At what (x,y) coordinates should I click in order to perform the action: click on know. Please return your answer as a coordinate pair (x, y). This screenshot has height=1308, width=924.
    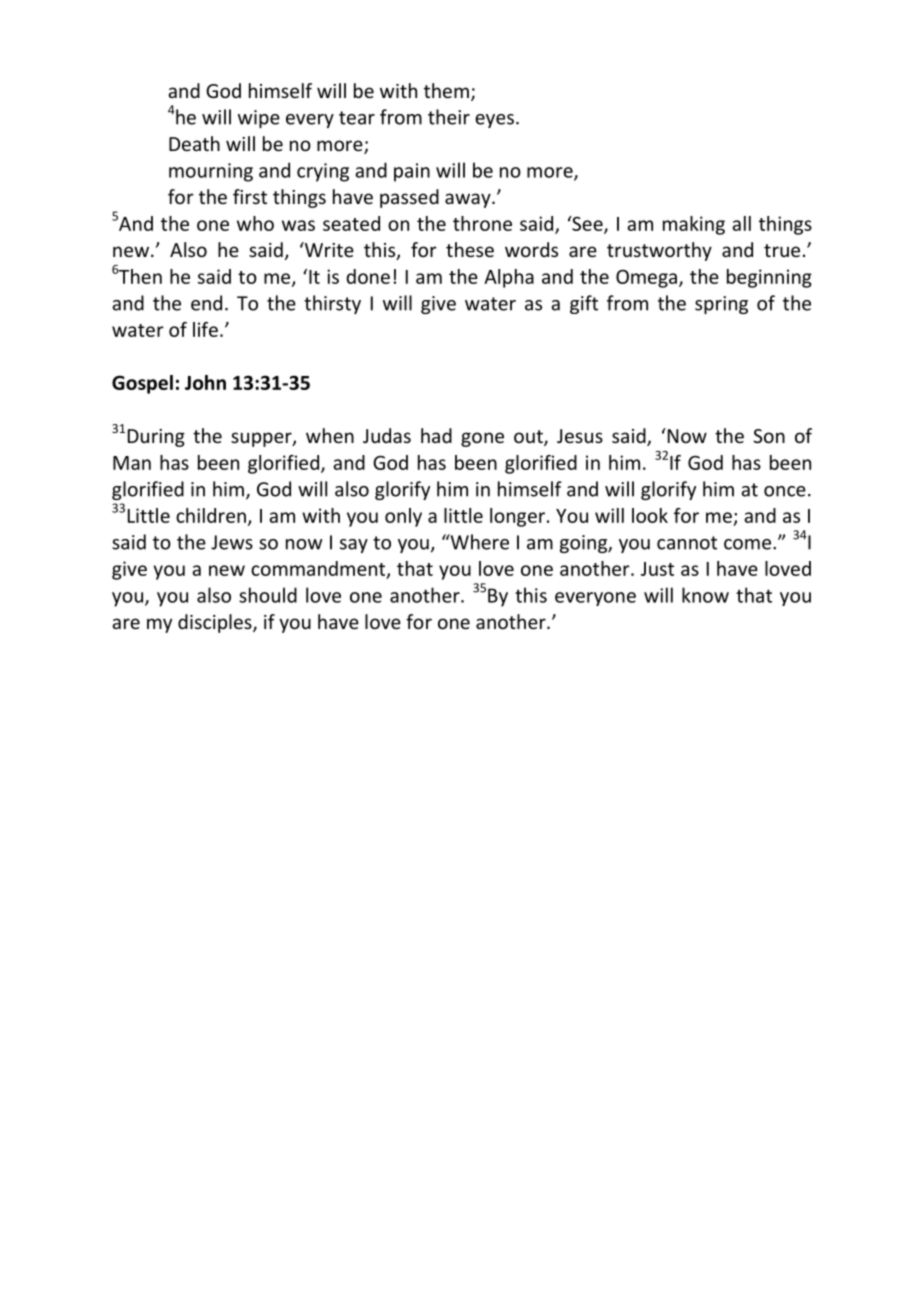
    Looking at the image, I should click on (705, 595).
